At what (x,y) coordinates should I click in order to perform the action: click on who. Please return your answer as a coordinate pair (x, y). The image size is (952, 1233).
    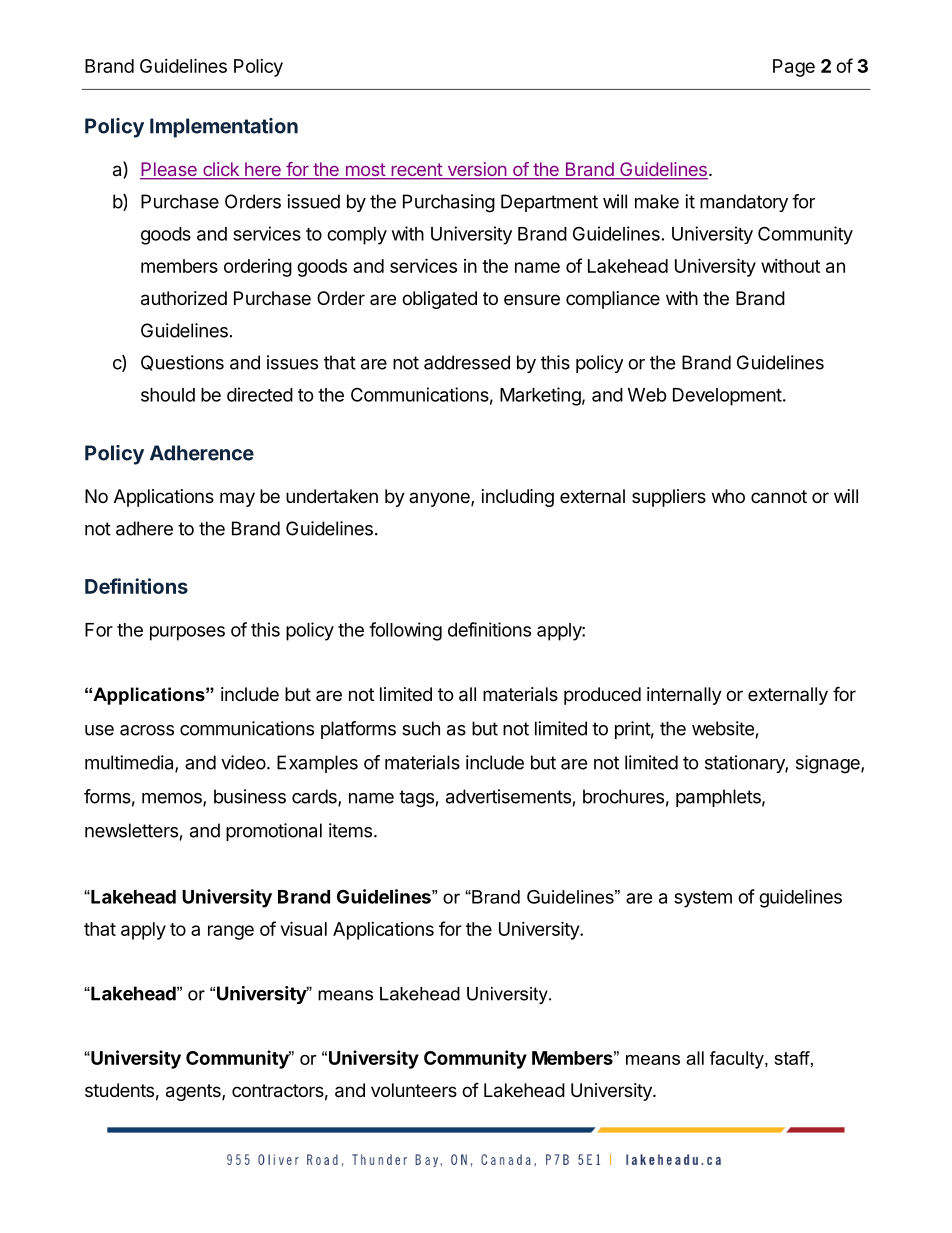
    Looking at the image, I should click on (728, 496).
